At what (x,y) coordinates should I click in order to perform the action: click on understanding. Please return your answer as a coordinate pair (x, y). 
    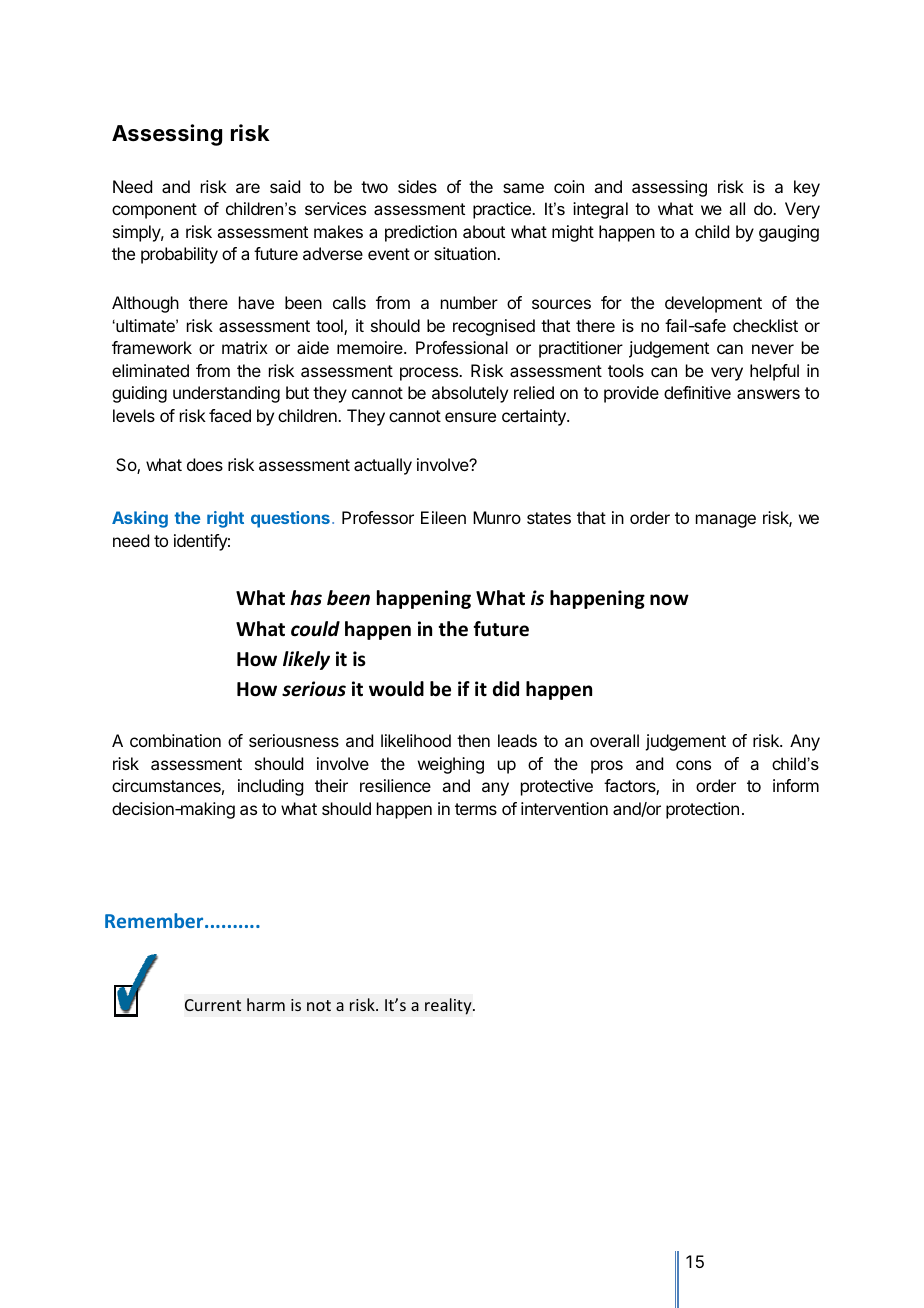
    Looking at the image, I should click on (226, 394).
